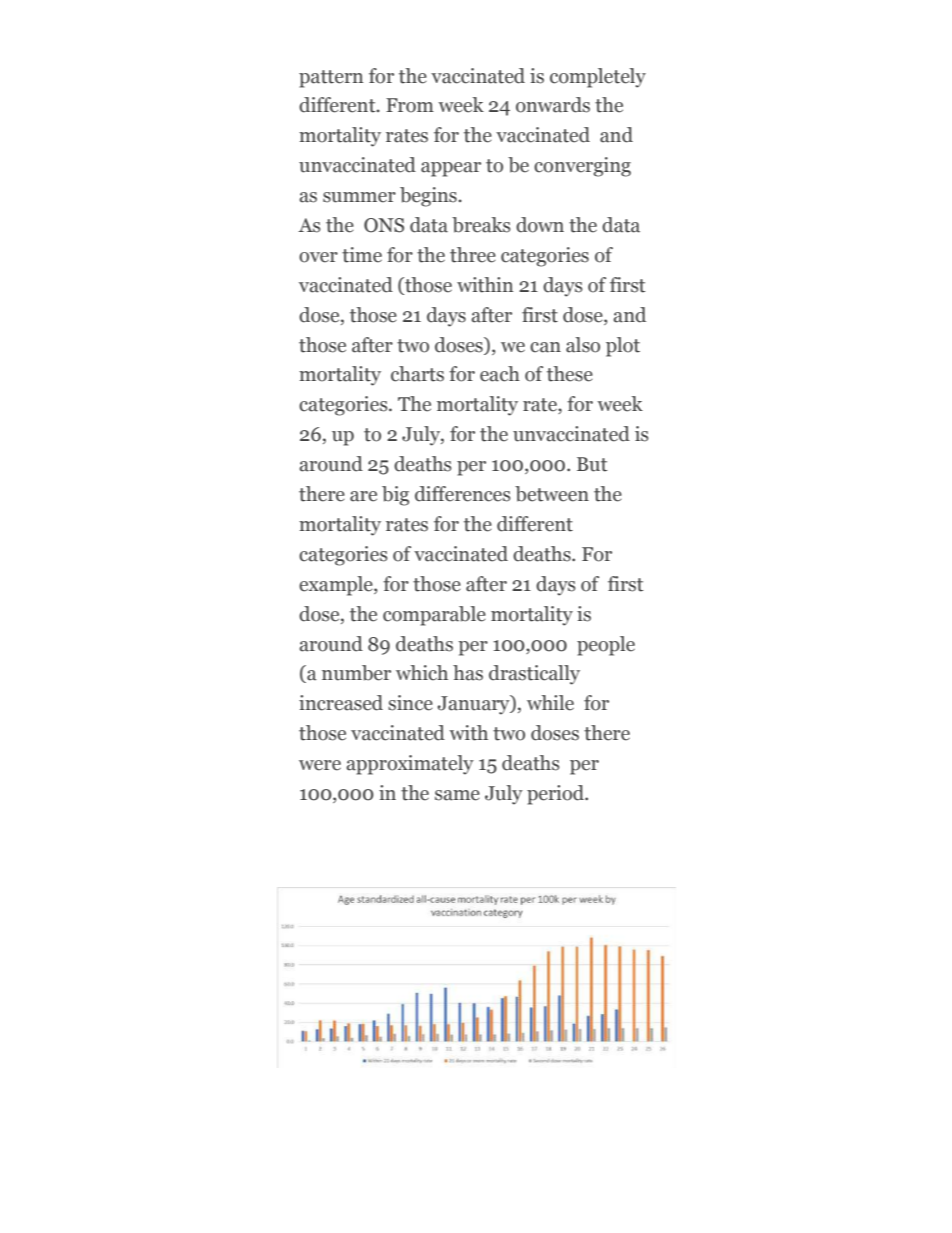 The image size is (952, 1233). Describe the element at coordinates (457, 795) in the screenshot. I see `same` at that location.
